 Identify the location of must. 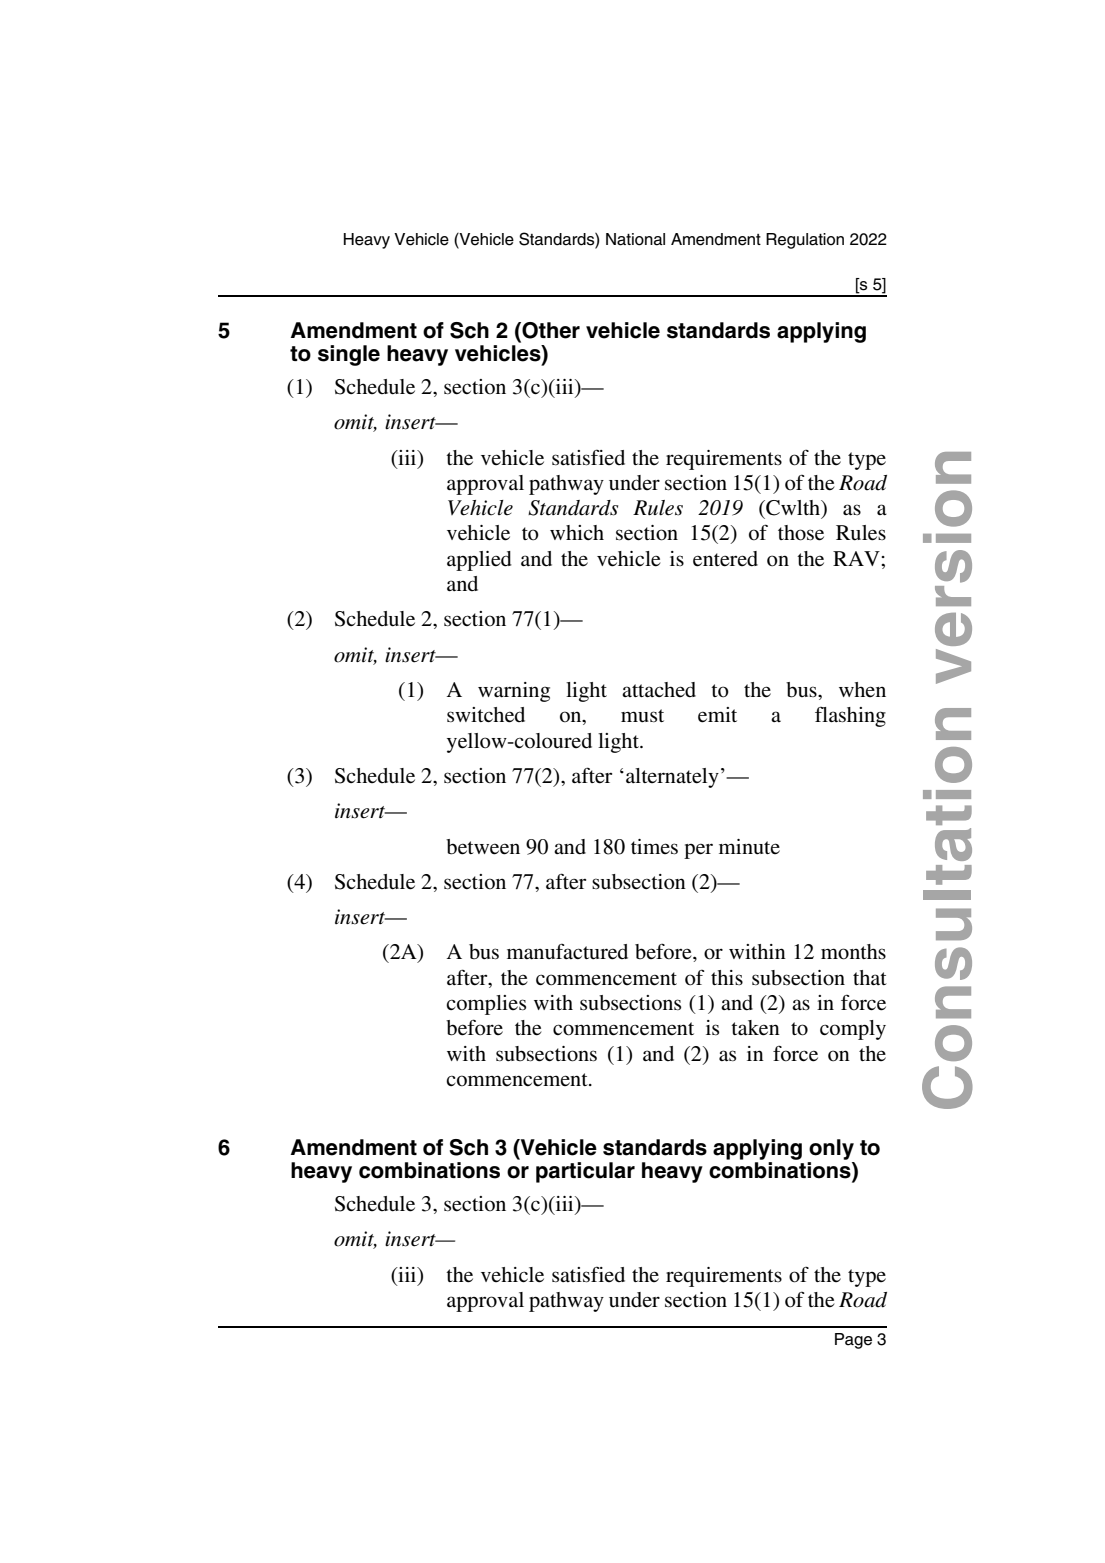
(642, 716).
